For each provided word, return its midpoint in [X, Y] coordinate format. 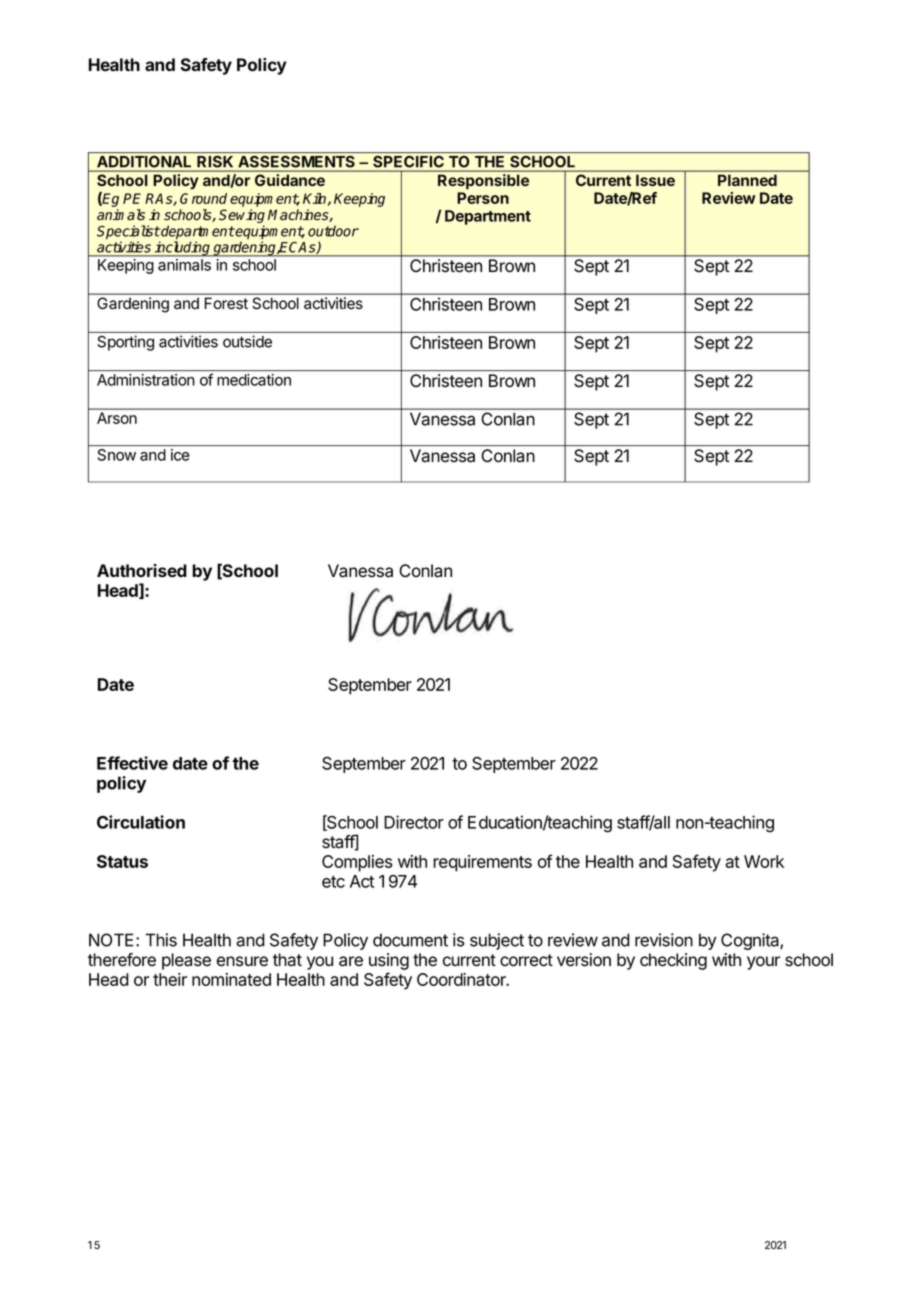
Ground [203, 198]
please [186, 961]
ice [180, 455]
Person [483, 198]
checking [673, 961]
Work [764, 861]
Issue [655, 180]
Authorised [142, 570]
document [410, 940]
